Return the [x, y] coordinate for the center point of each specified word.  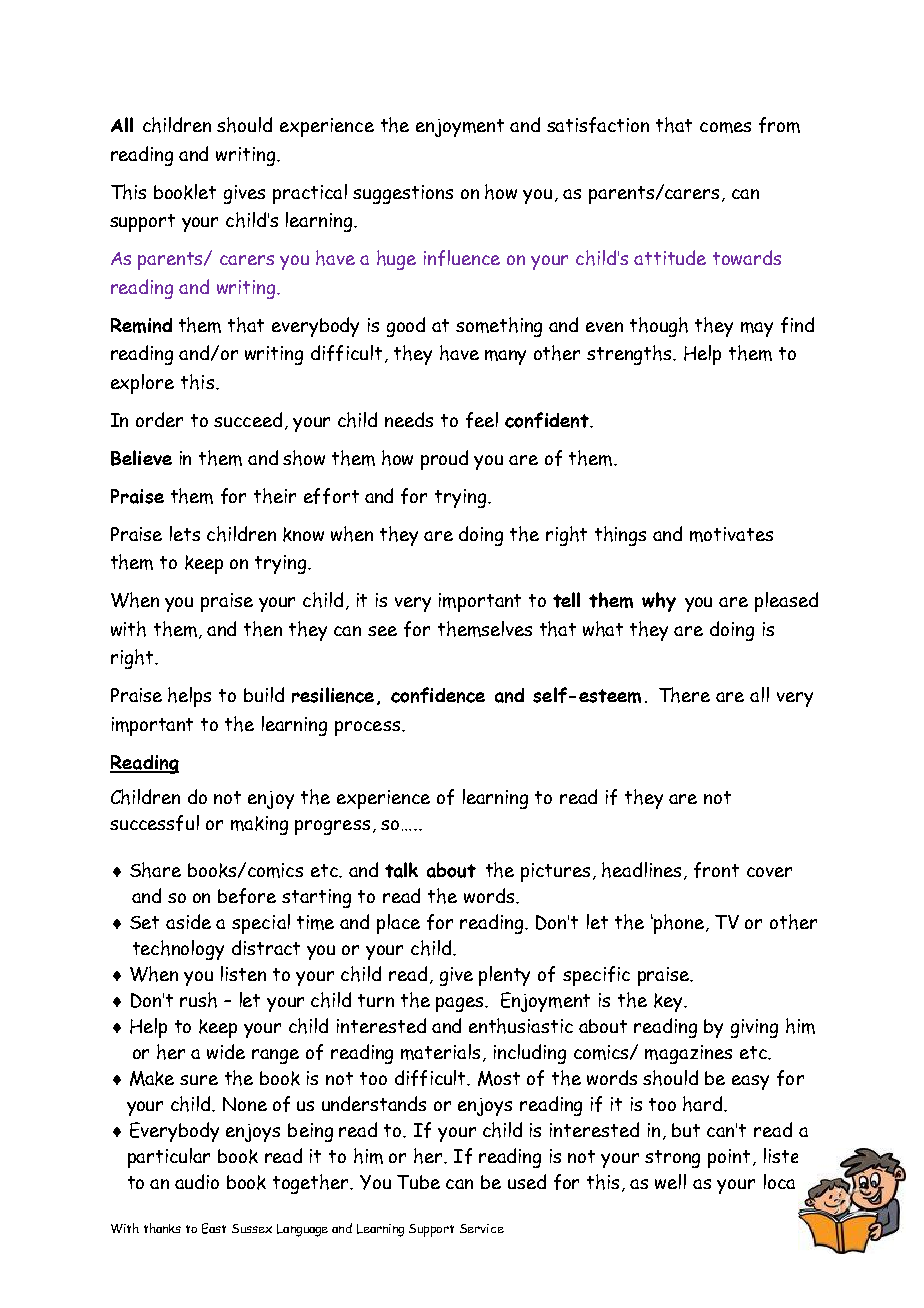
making [259, 825]
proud [444, 460]
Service [482, 1228]
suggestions [403, 194]
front [716, 870]
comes [725, 127]
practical [310, 194]
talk [401, 870]
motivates [731, 534]
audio [197, 1181]
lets [185, 533]
